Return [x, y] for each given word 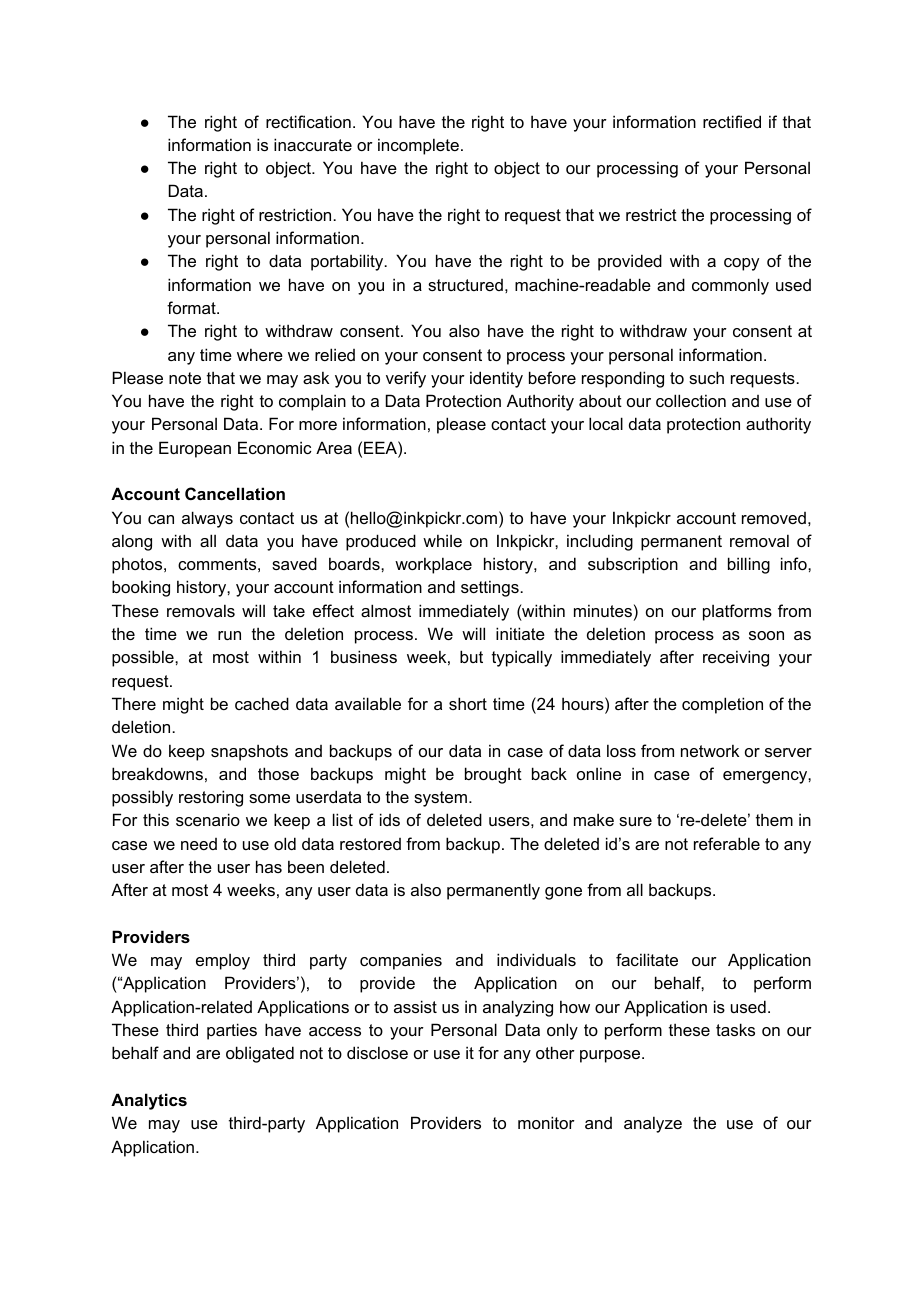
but [471, 656]
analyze [653, 1124]
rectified [732, 121]
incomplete [418, 146]
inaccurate [313, 144]
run [229, 635]
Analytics [149, 1101]
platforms [737, 612]
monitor [546, 1122]
